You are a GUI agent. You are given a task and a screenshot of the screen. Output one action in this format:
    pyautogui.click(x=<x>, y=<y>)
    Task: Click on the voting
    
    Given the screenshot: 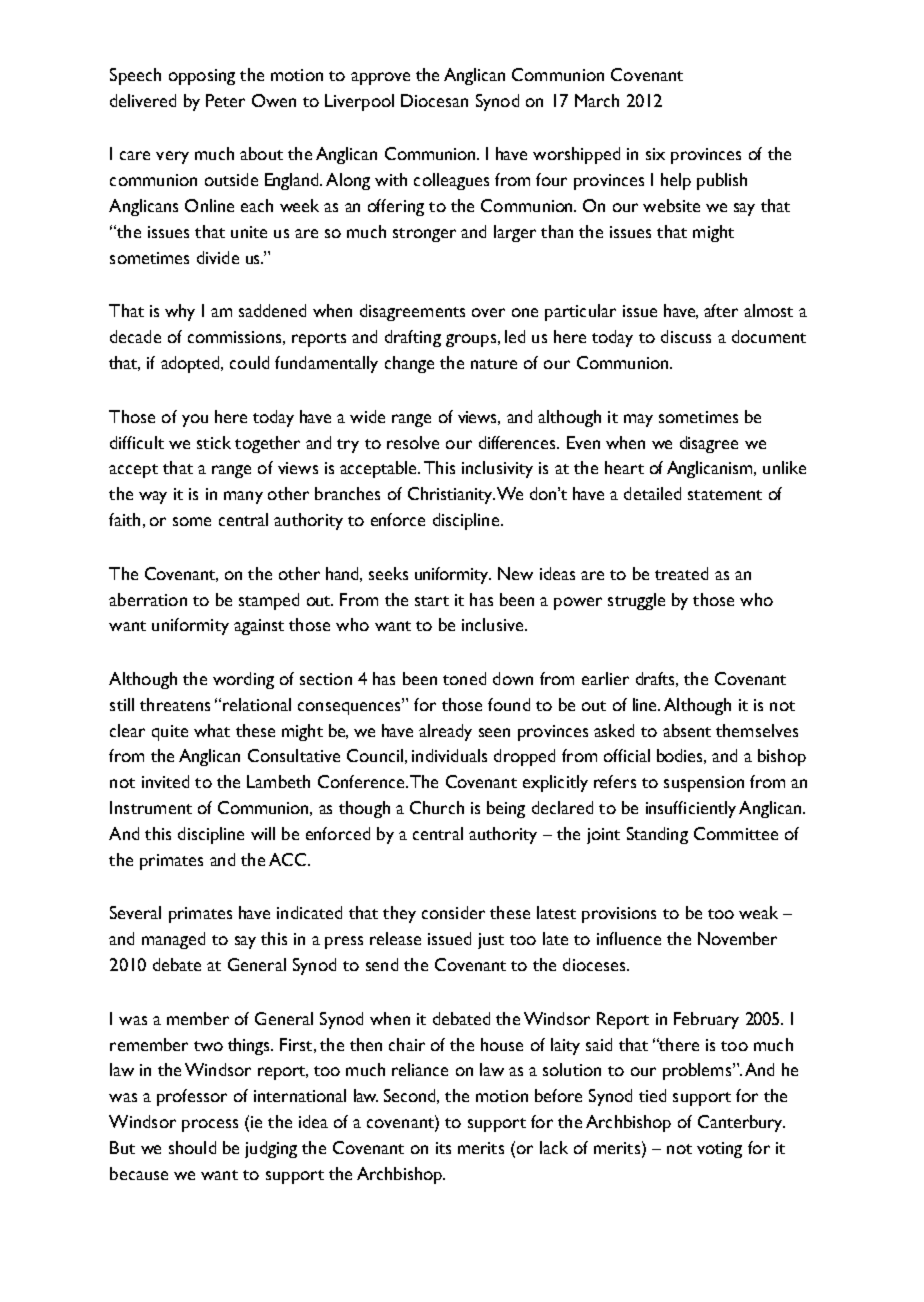 What is the action you would take?
    pyautogui.click(x=719, y=1150)
